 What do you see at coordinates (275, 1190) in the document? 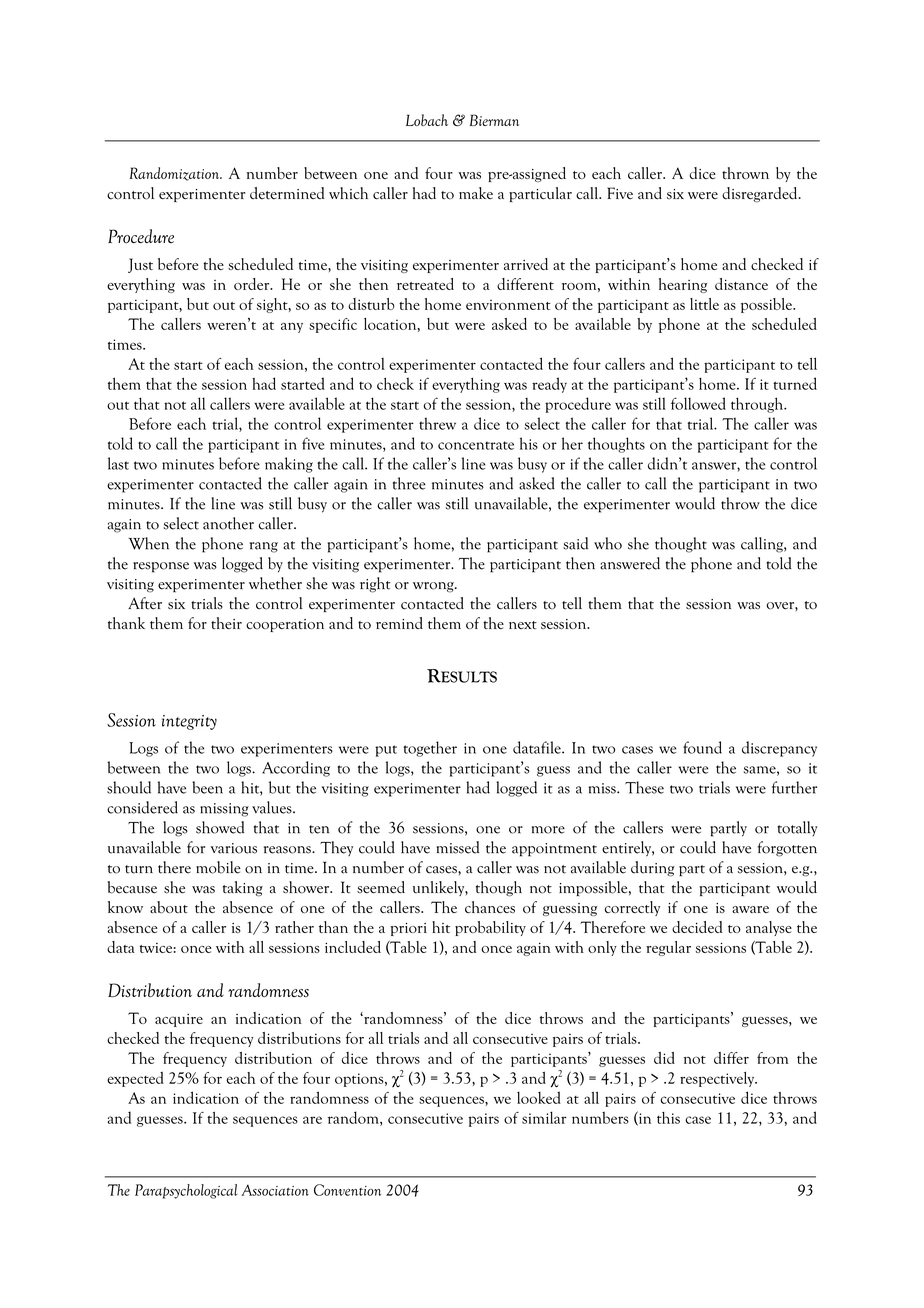
I see `Association` at bounding box center [275, 1190].
